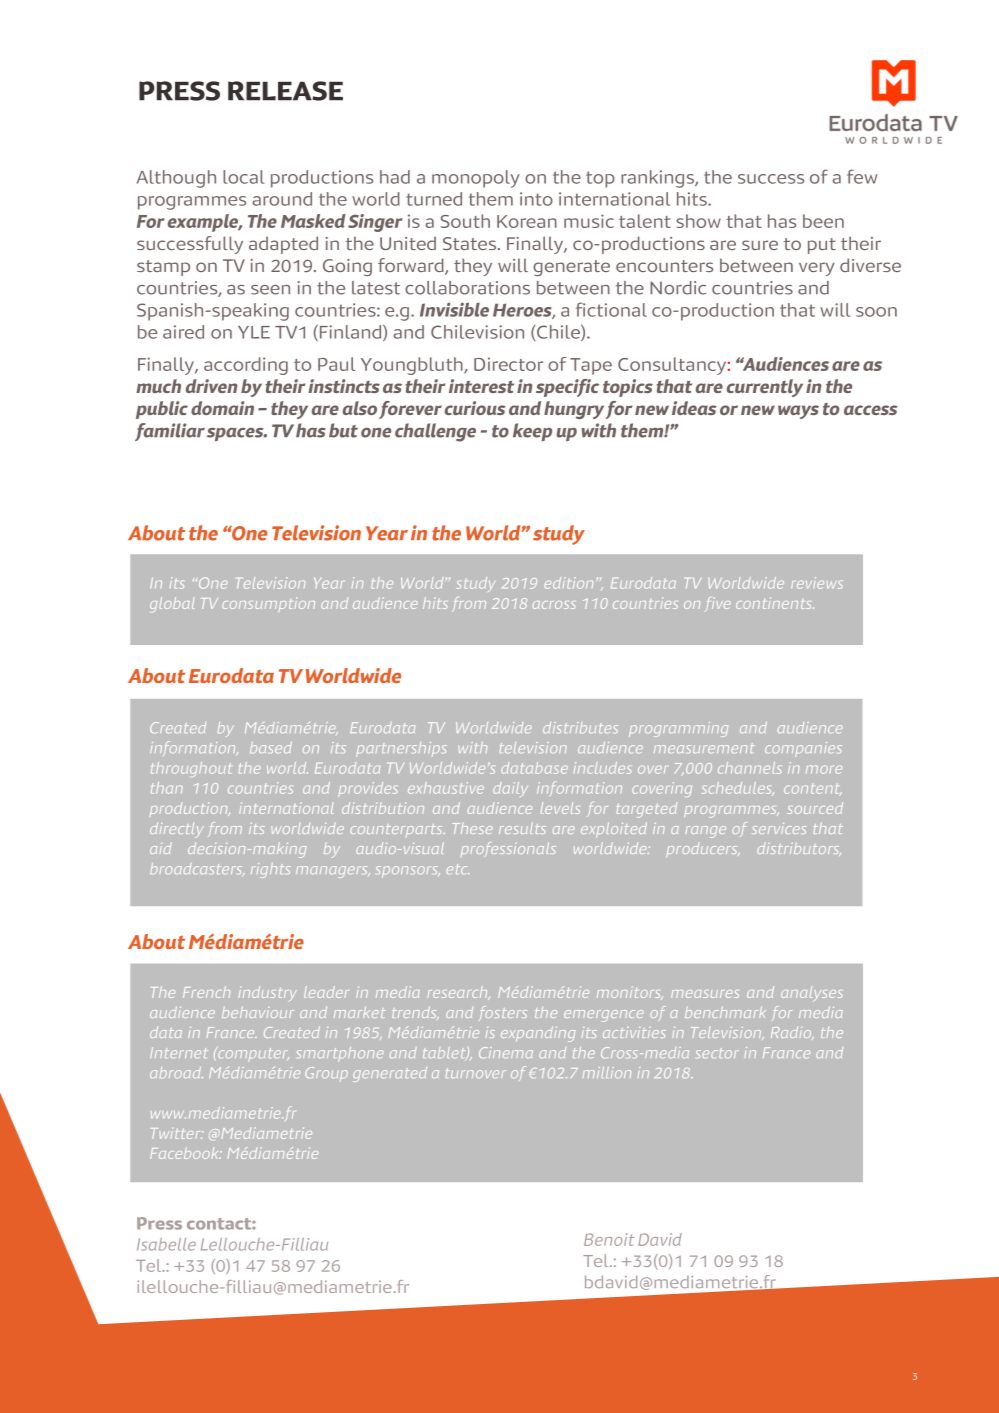 Image resolution: width=999 pixels, height=1413 pixels. I want to click on RELEASE, so click(285, 91).
